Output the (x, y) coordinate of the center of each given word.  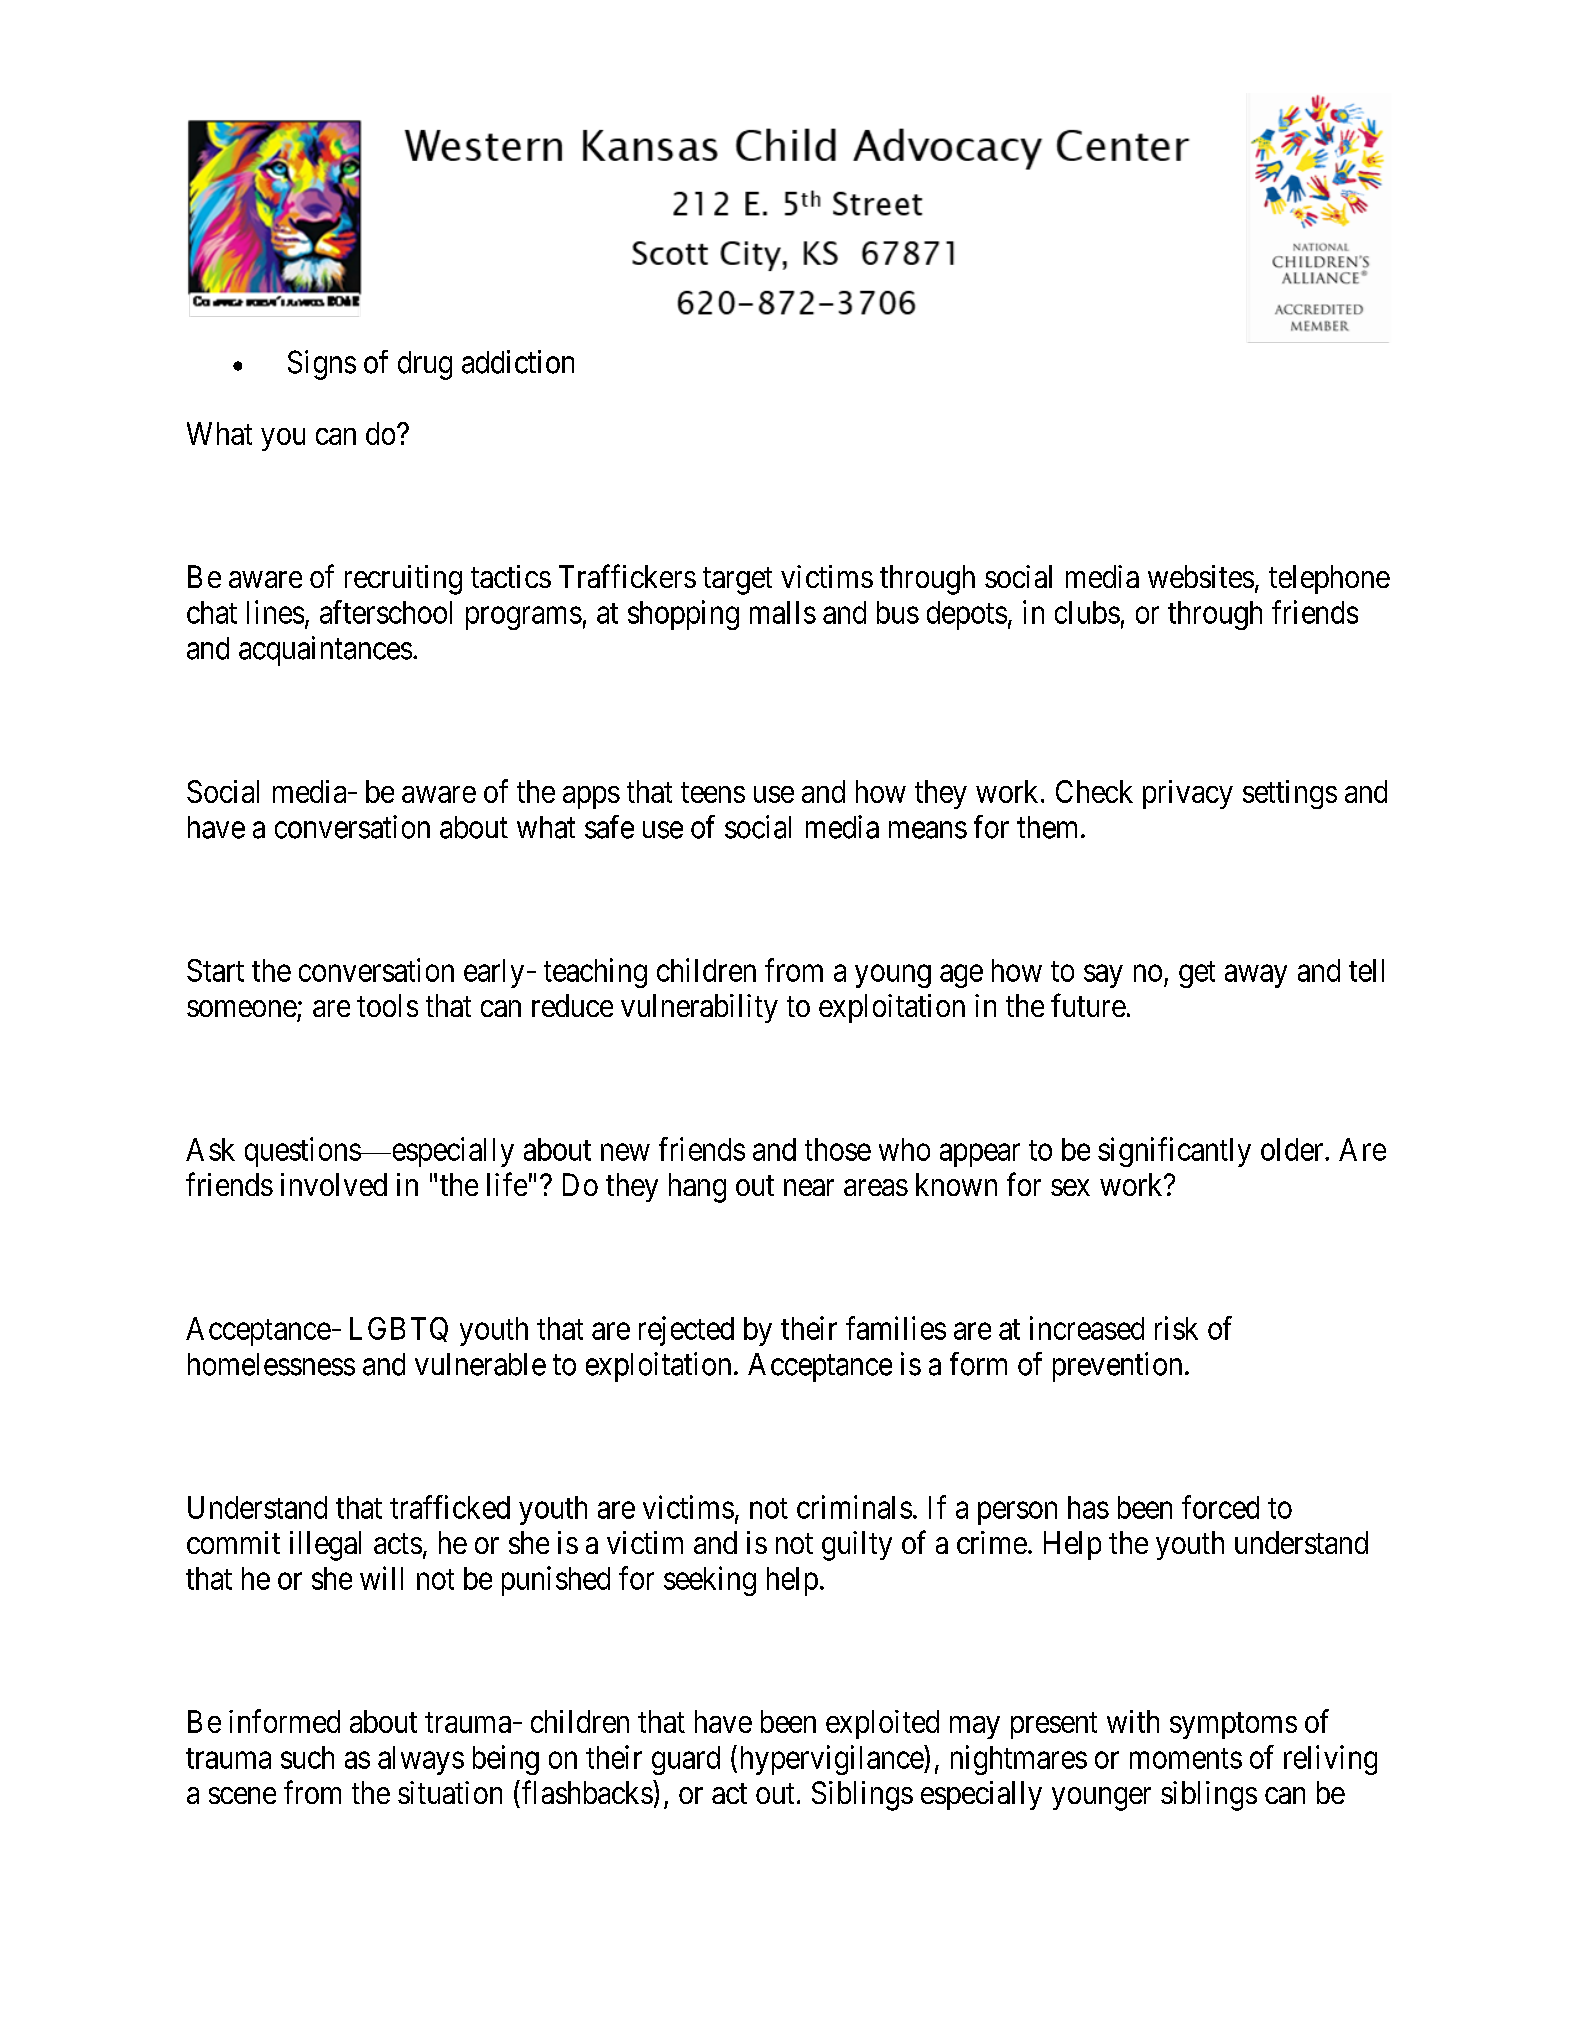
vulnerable (480, 1364)
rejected (686, 1331)
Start (215, 970)
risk (1176, 1328)
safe (609, 827)
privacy (1188, 794)
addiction (518, 362)
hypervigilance (833, 1760)
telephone (1329, 579)
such (307, 1757)
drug (425, 365)
